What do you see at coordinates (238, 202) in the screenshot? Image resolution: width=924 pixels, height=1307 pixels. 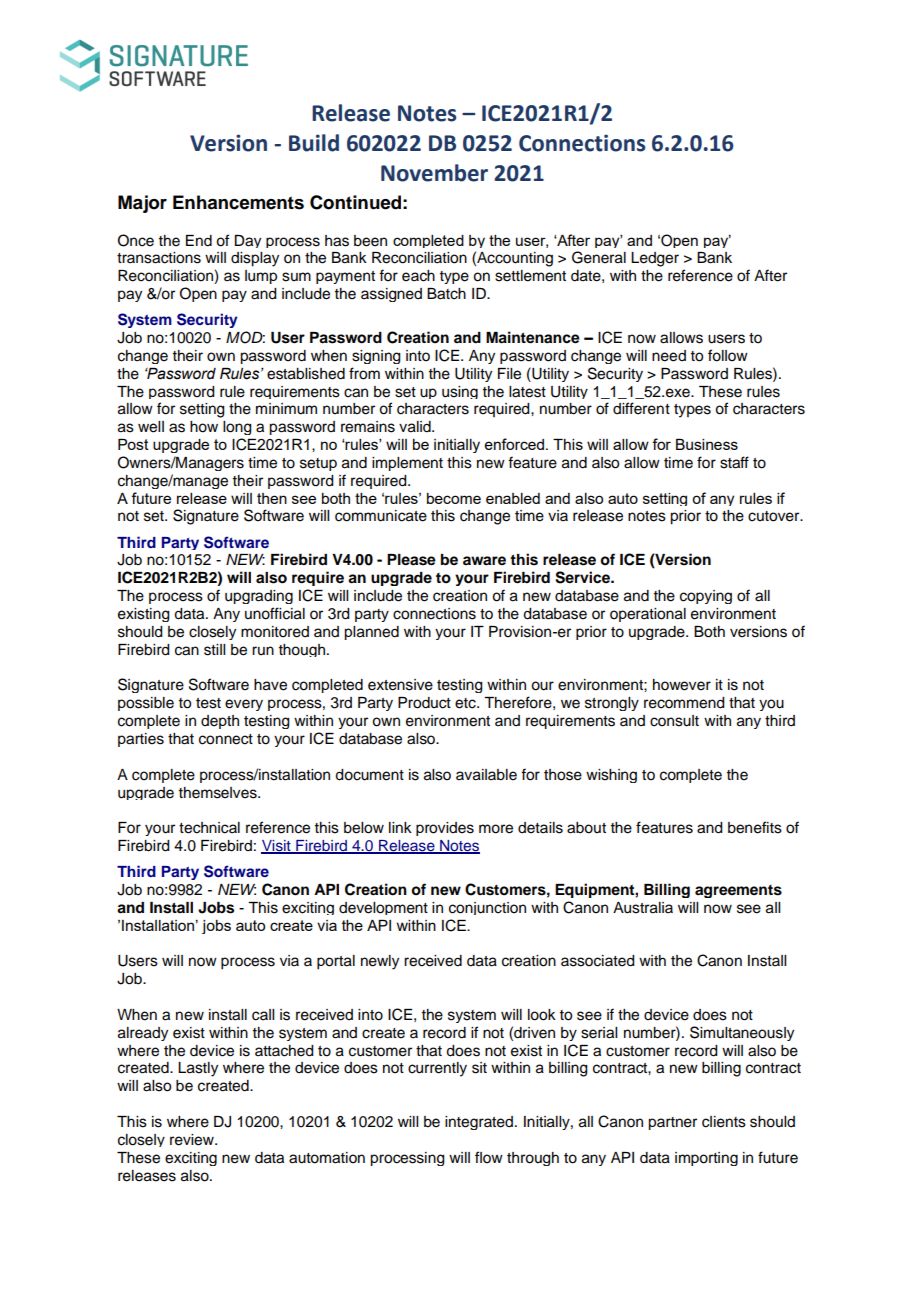 I see `Enhancements` at bounding box center [238, 202].
